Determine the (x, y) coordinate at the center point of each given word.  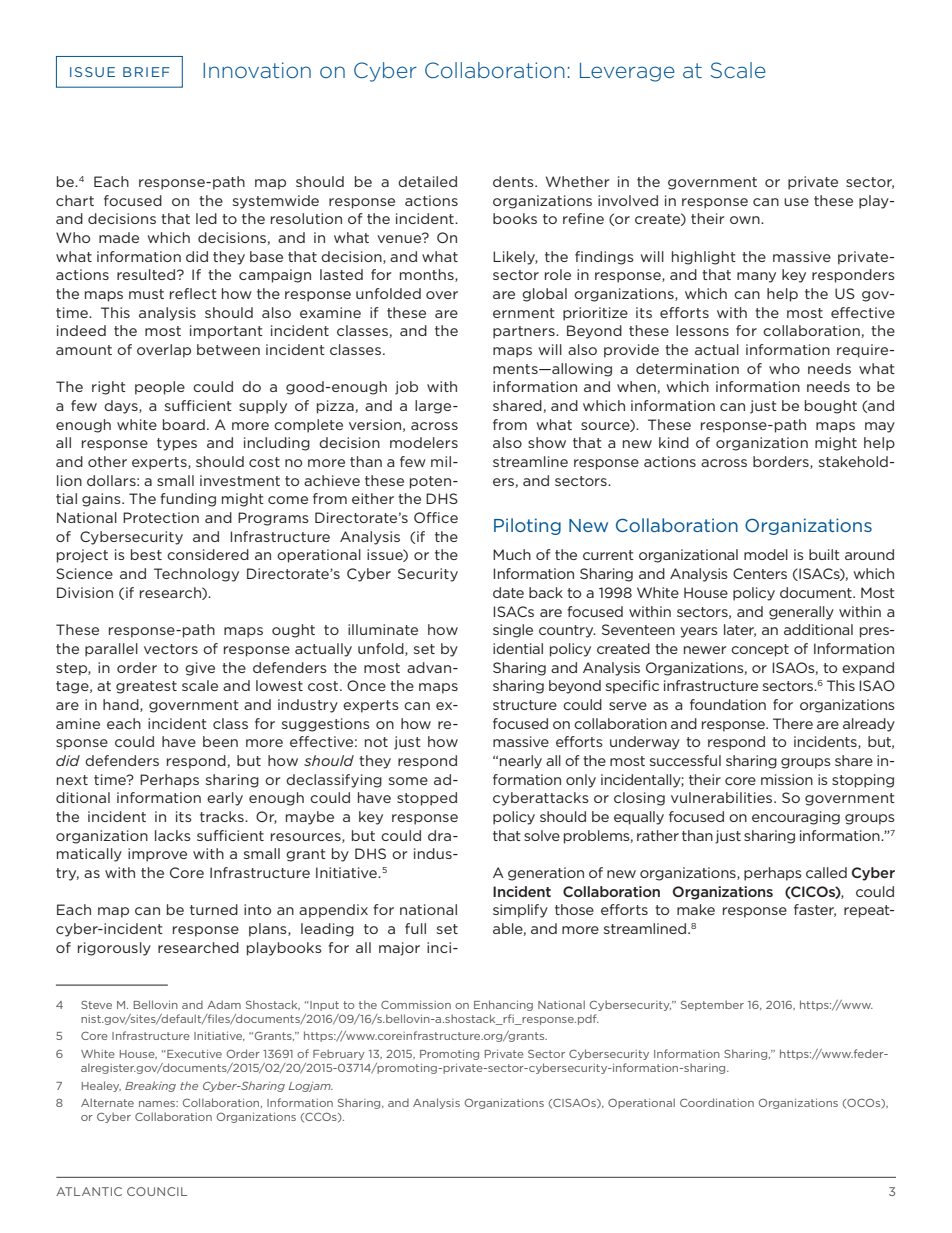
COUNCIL (157, 1191)
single (513, 631)
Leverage (627, 72)
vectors (171, 649)
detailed (427, 181)
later (740, 630)
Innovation (257, 70)
